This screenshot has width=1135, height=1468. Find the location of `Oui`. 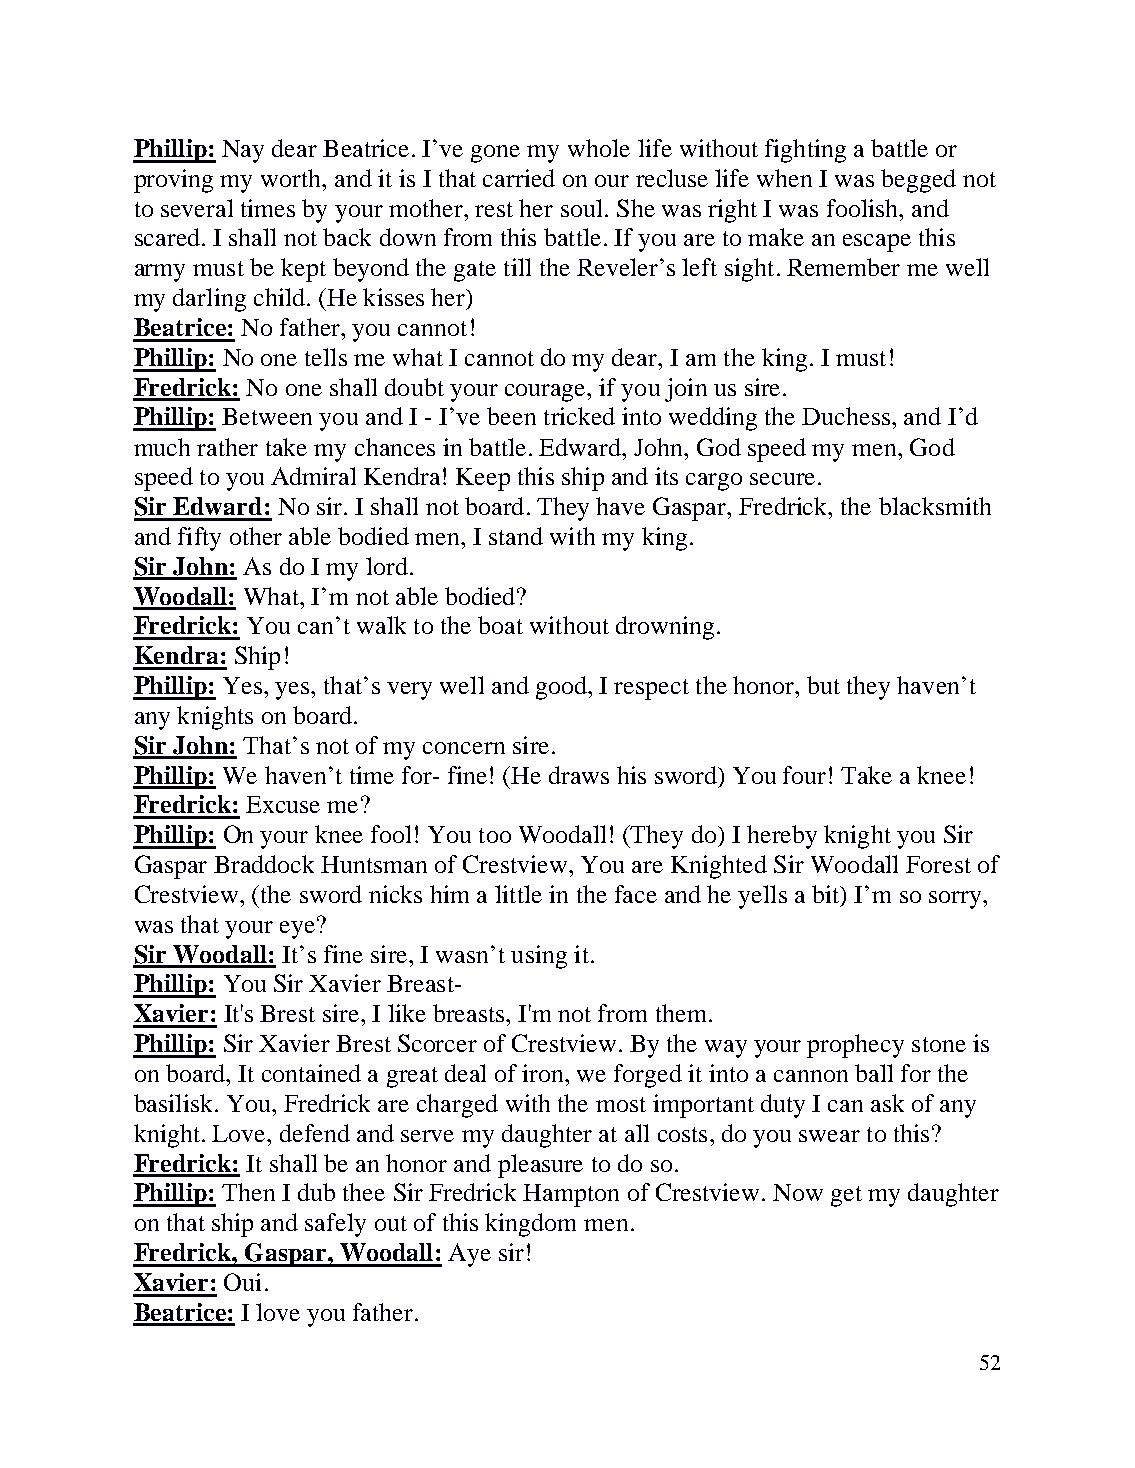

Oui is located at coordinates (242, 1282).
